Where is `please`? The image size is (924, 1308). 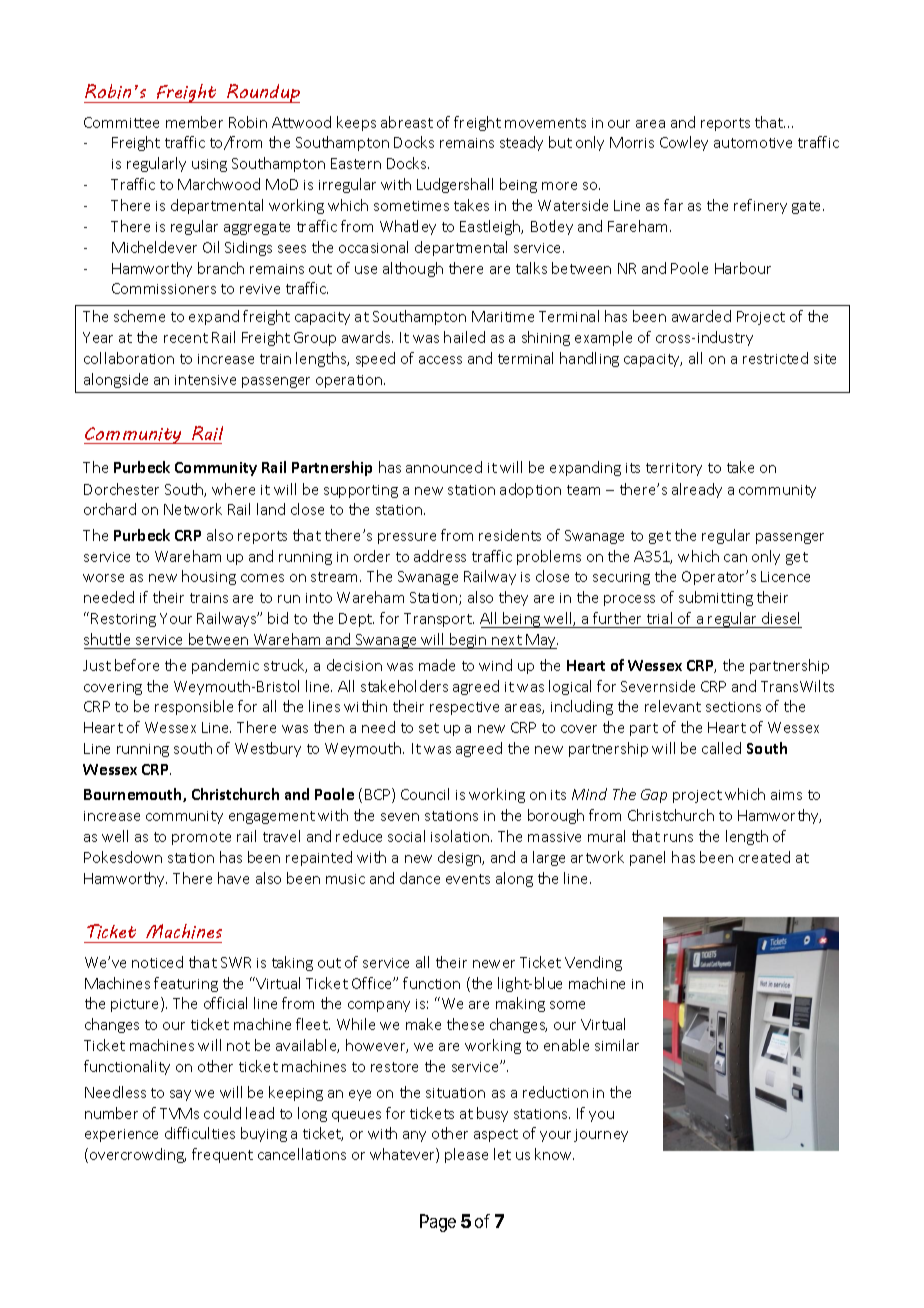
please is located at coordinates (466, 1155).
